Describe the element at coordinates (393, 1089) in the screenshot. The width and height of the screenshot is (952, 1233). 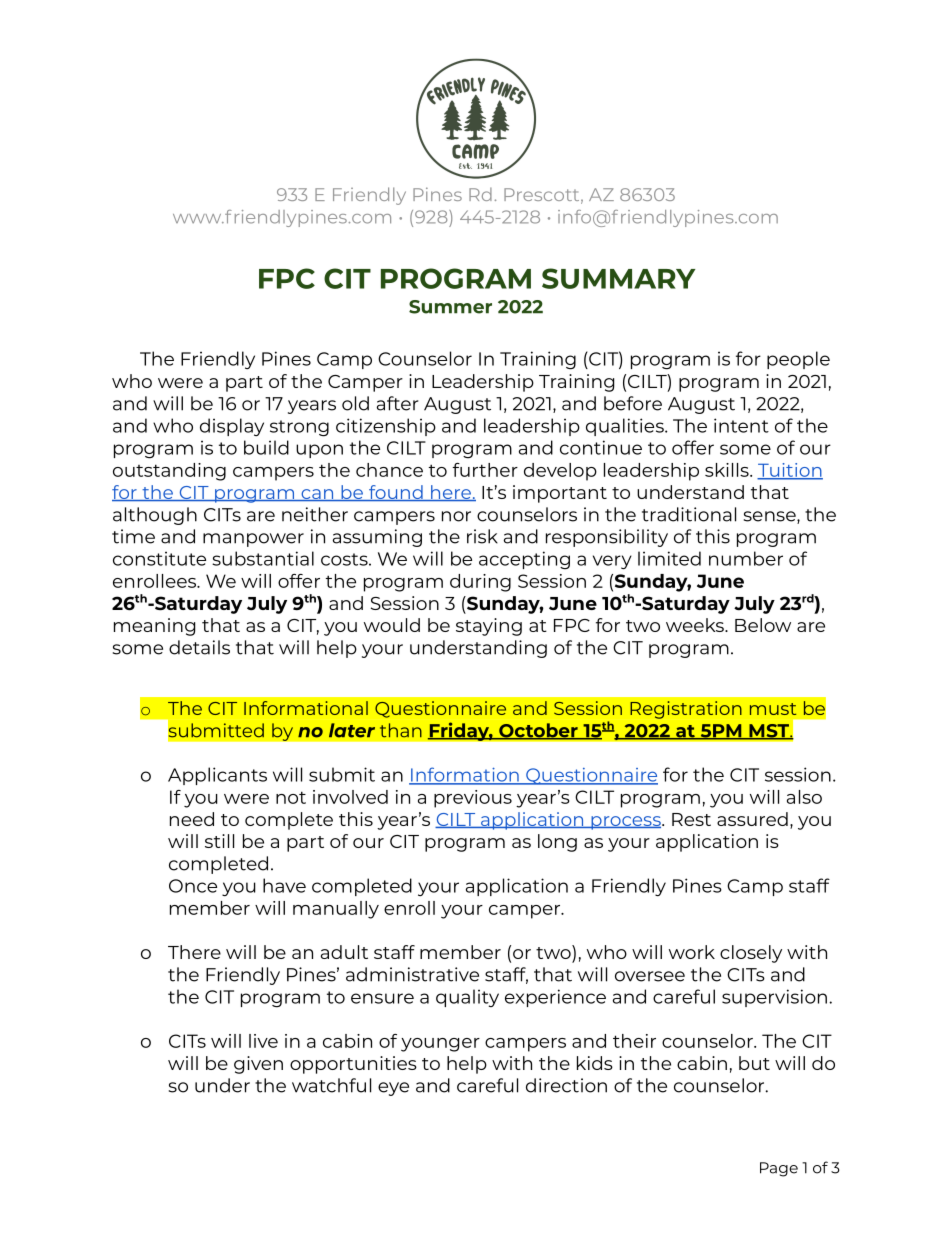
I see `eye` at that location.
